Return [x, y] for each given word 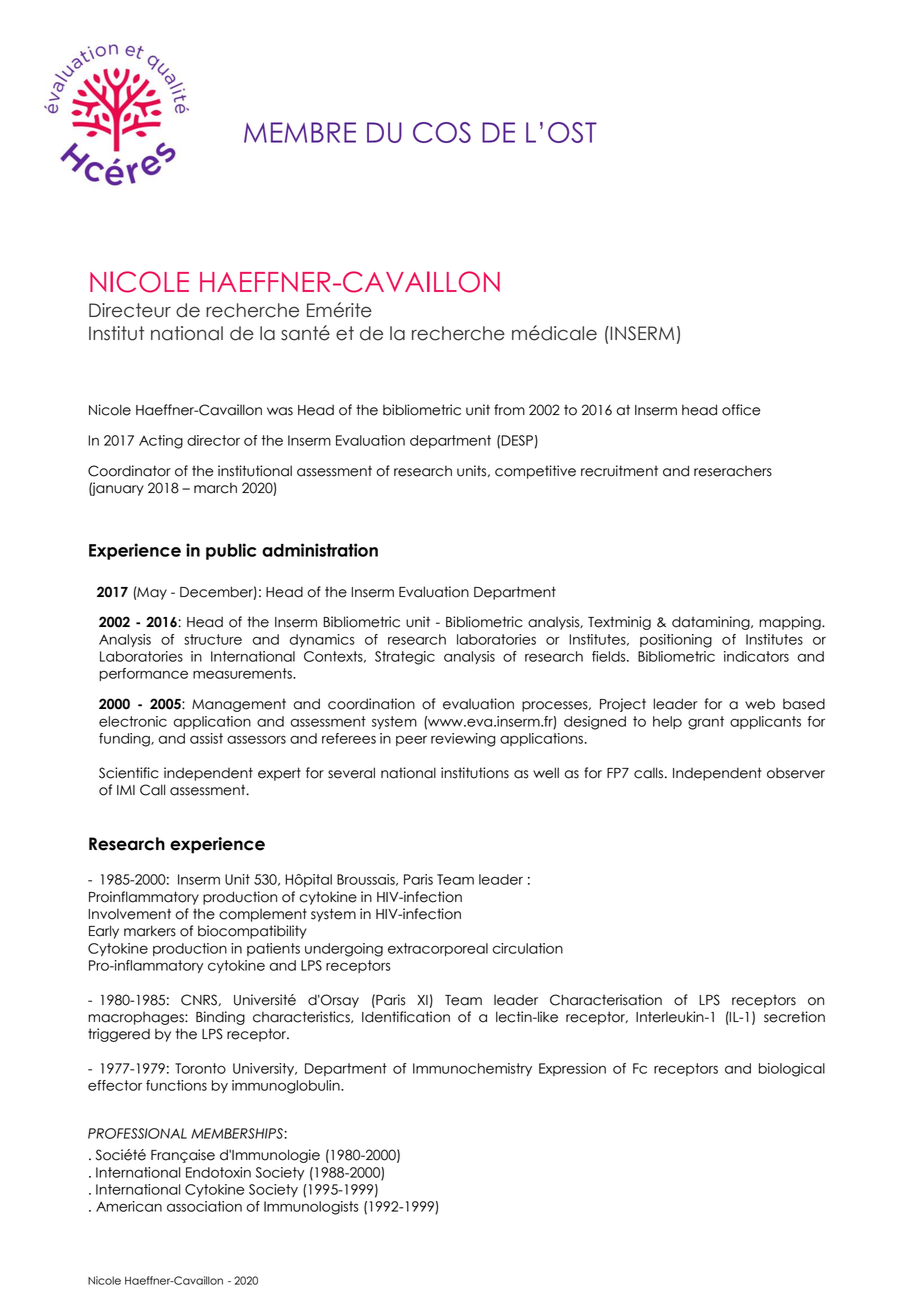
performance [143, 674]
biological [792, 1070]
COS [442, 132]
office [741, 410]
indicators [756, 656]
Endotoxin [218, 1172]
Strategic [405, 658]
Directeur [130, 310]
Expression [572, 1069]
